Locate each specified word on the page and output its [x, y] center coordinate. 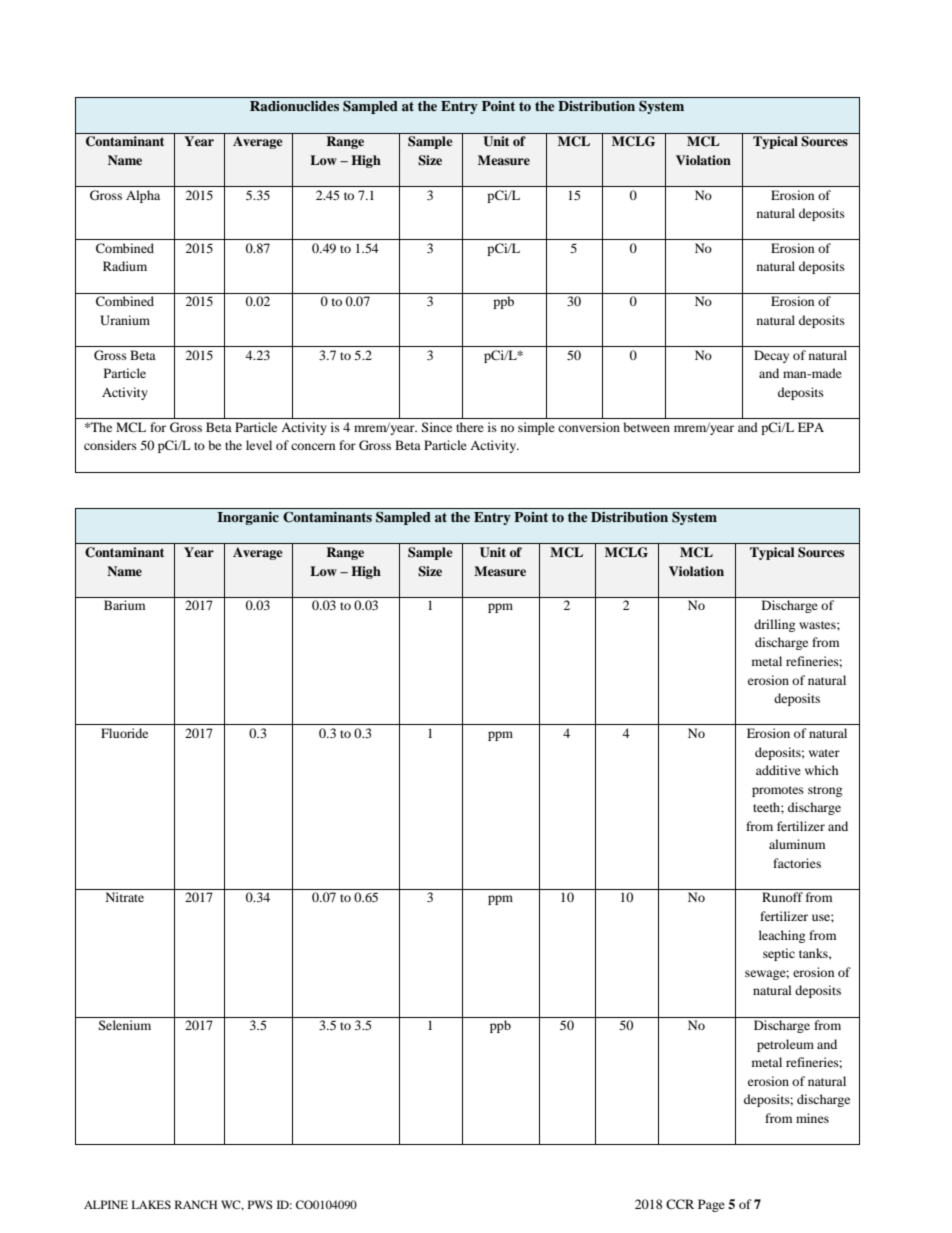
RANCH [196, 1204]
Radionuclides [294, 106]
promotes [778, 791]
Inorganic [248, 518]
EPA [811, 427]
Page [711, 1205]
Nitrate [125, 897]
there [470, 427]
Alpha [143, 196]
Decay [771, 356]
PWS [260, 1204]
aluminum [797, 844]
